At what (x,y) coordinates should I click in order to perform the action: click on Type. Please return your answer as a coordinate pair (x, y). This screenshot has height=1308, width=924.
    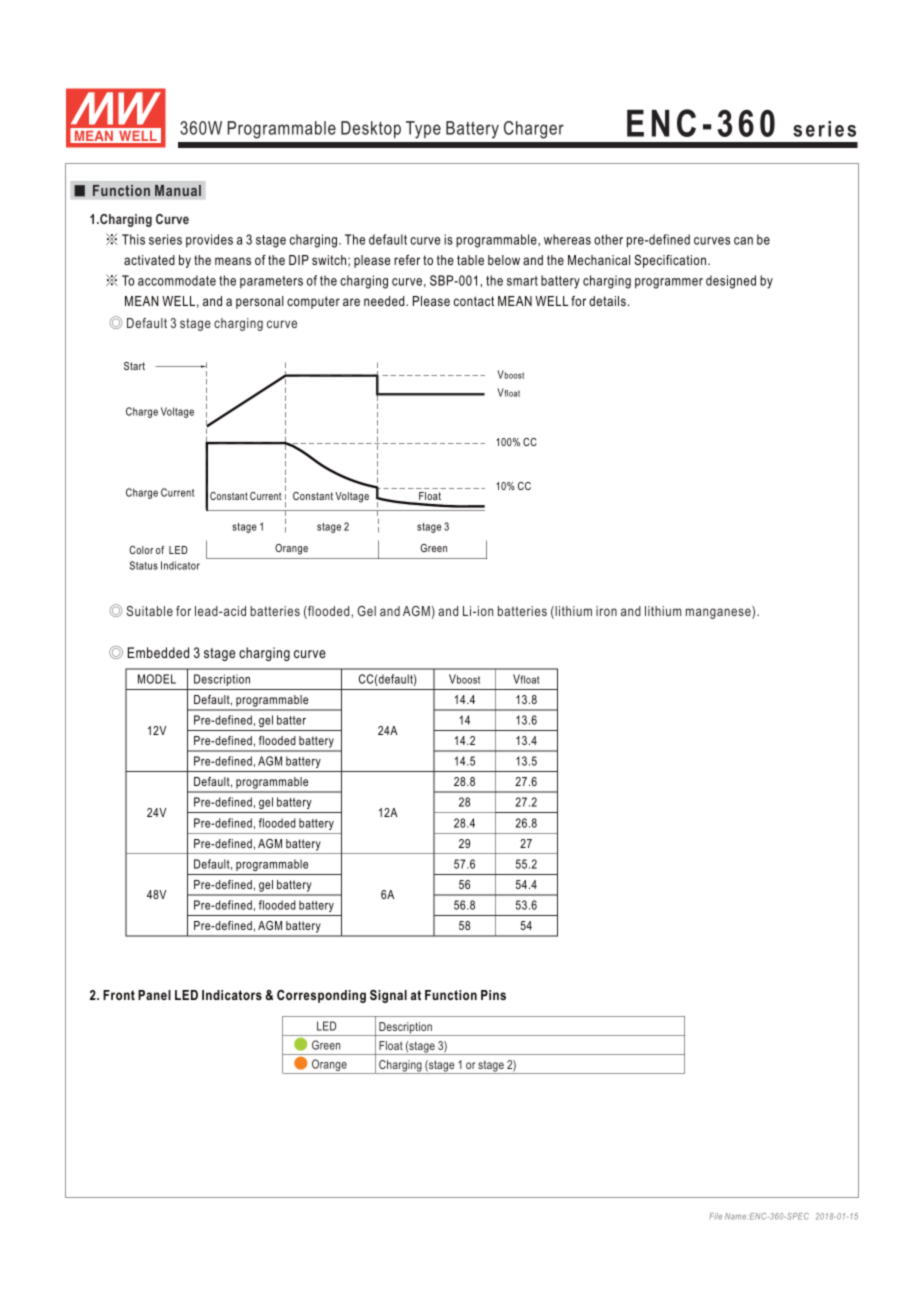
    Looking at the image, I should click on (423, 130).
